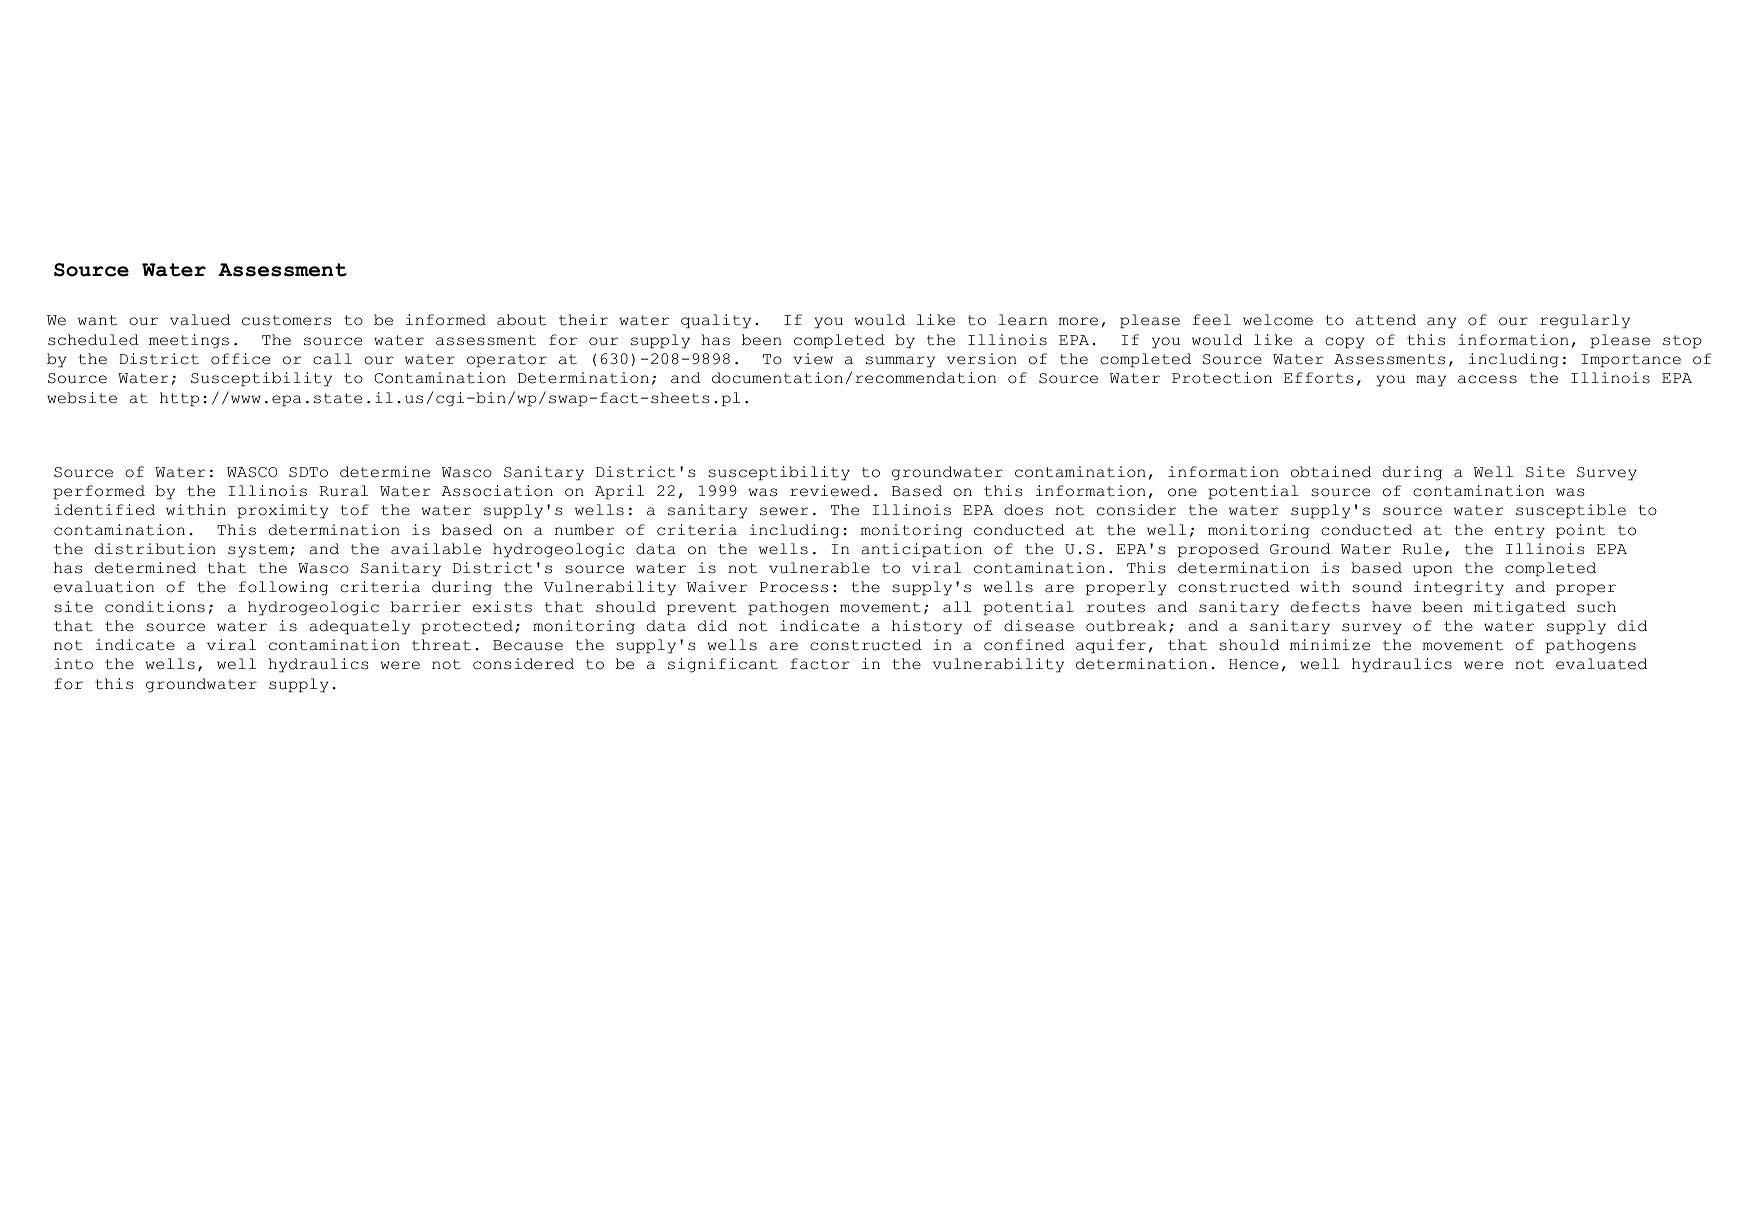  Describe the element at coordinates (1024, 645) in the image. I see `confined` at that location.
